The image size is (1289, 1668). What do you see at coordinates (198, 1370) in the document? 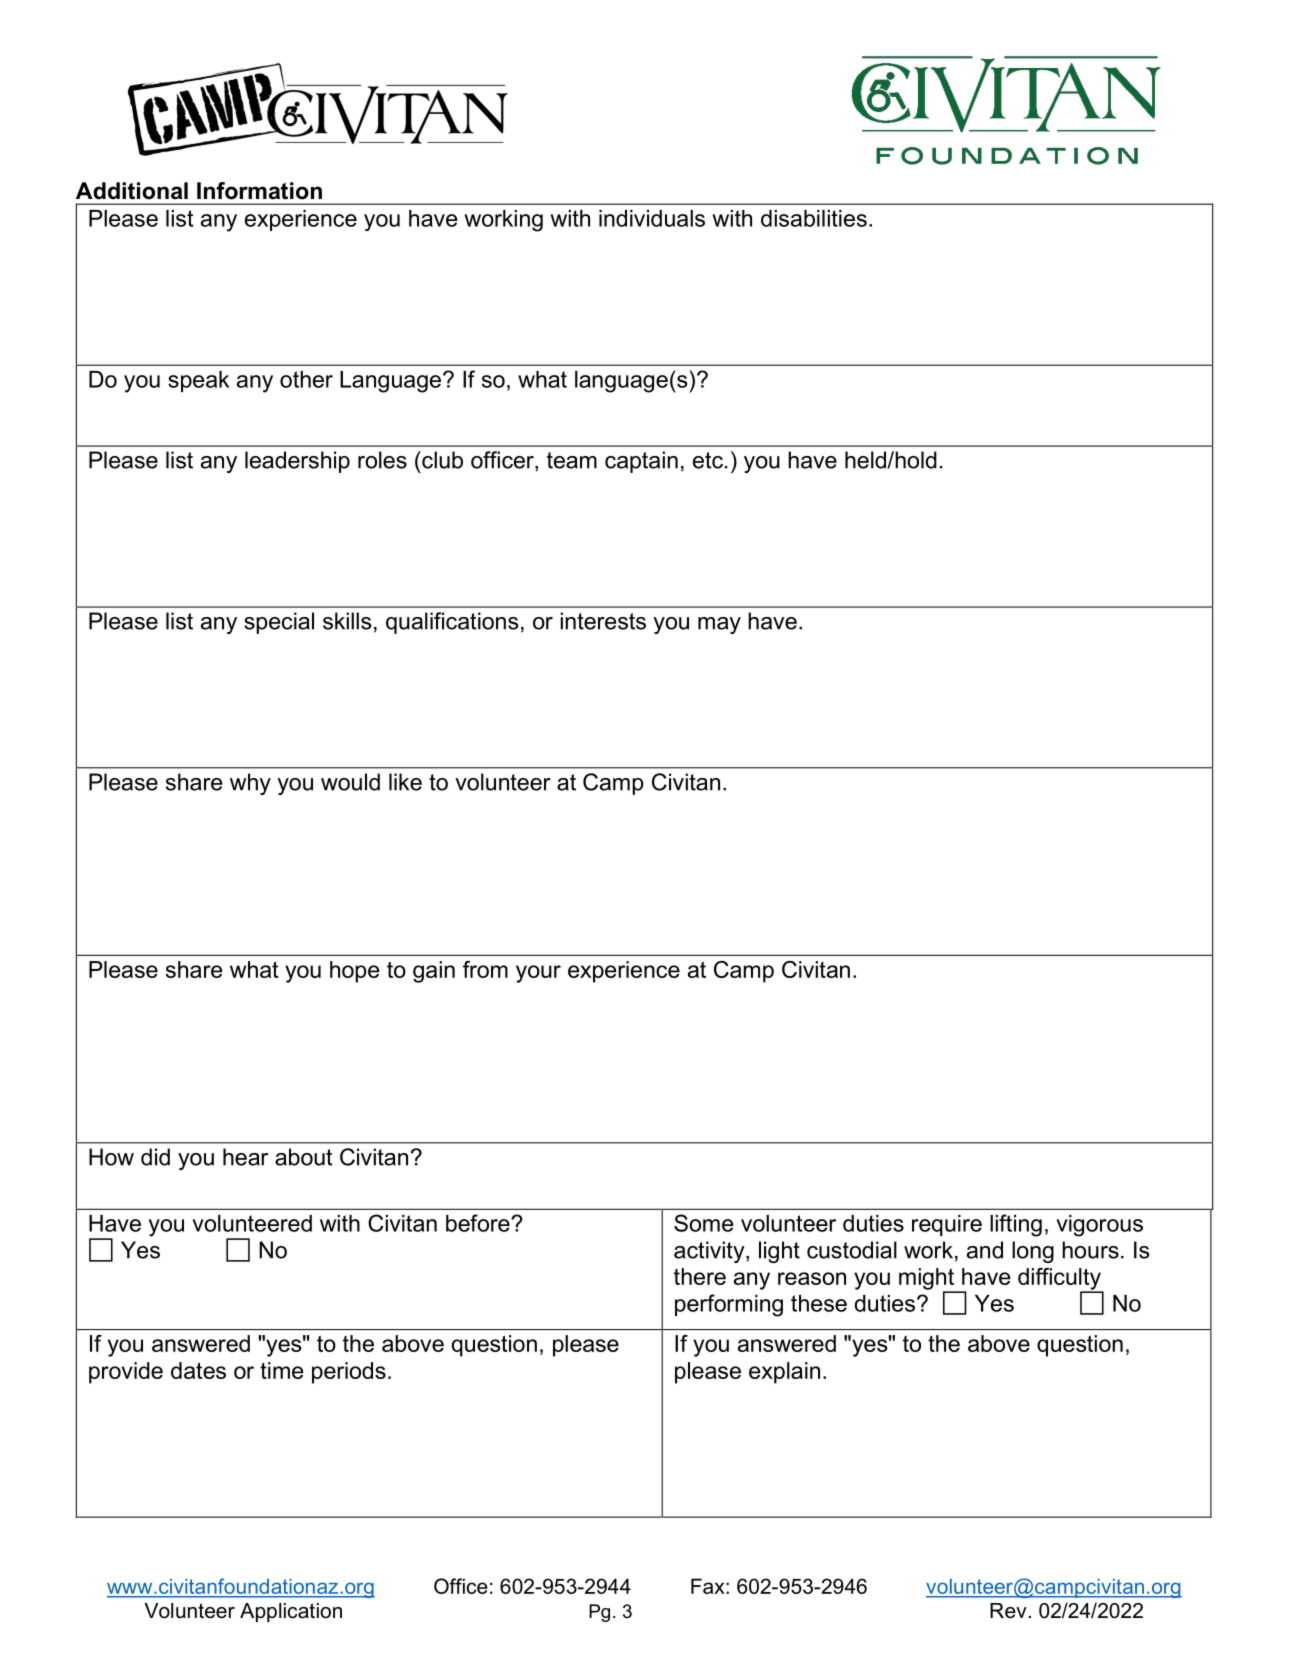
I see `dates` at bounding box center [198, 1370].
